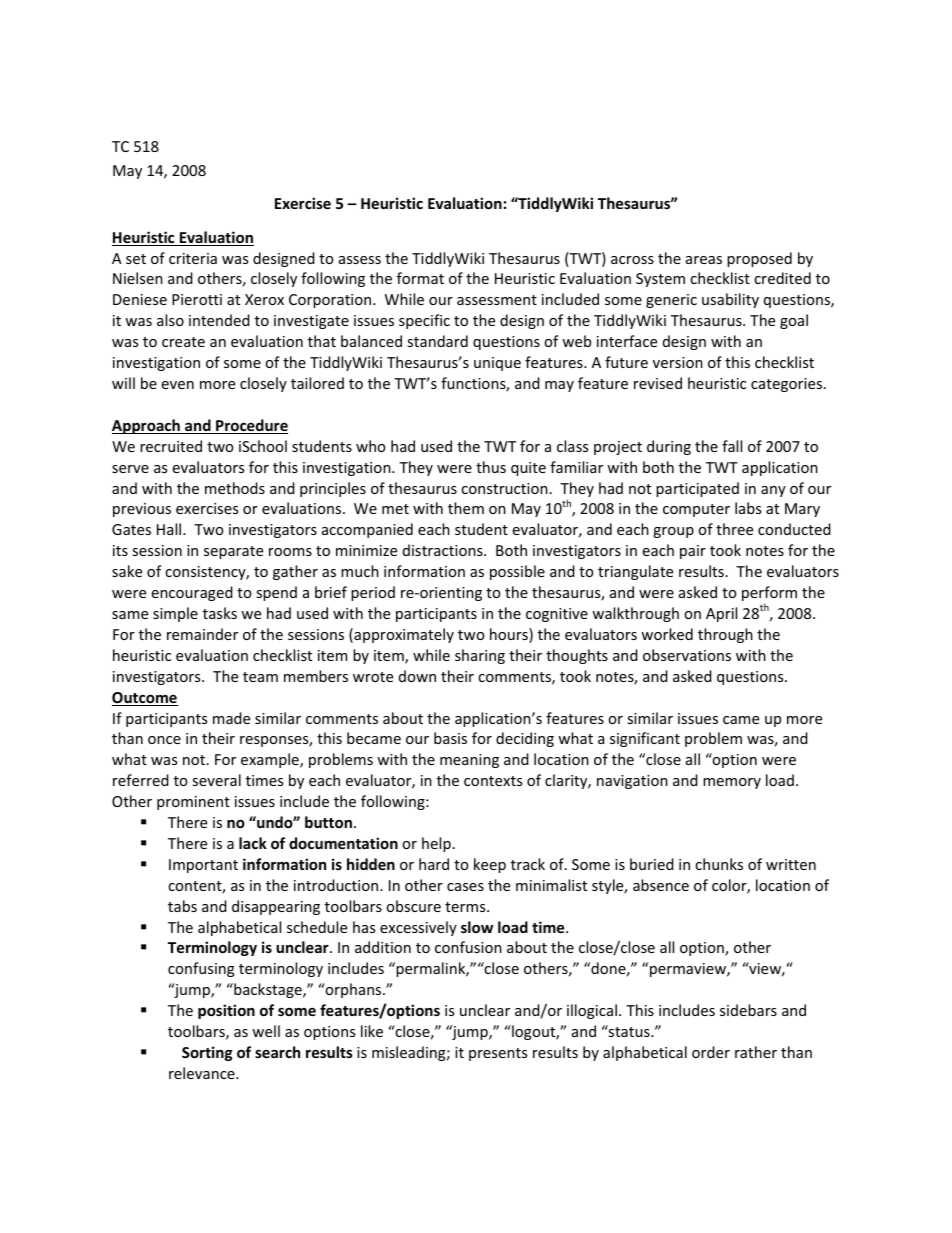 The image size is (952, 1233). What do you see at coordinates (192, 593) in the document?
I see `encouraged` at bounding box center [192, 593].
